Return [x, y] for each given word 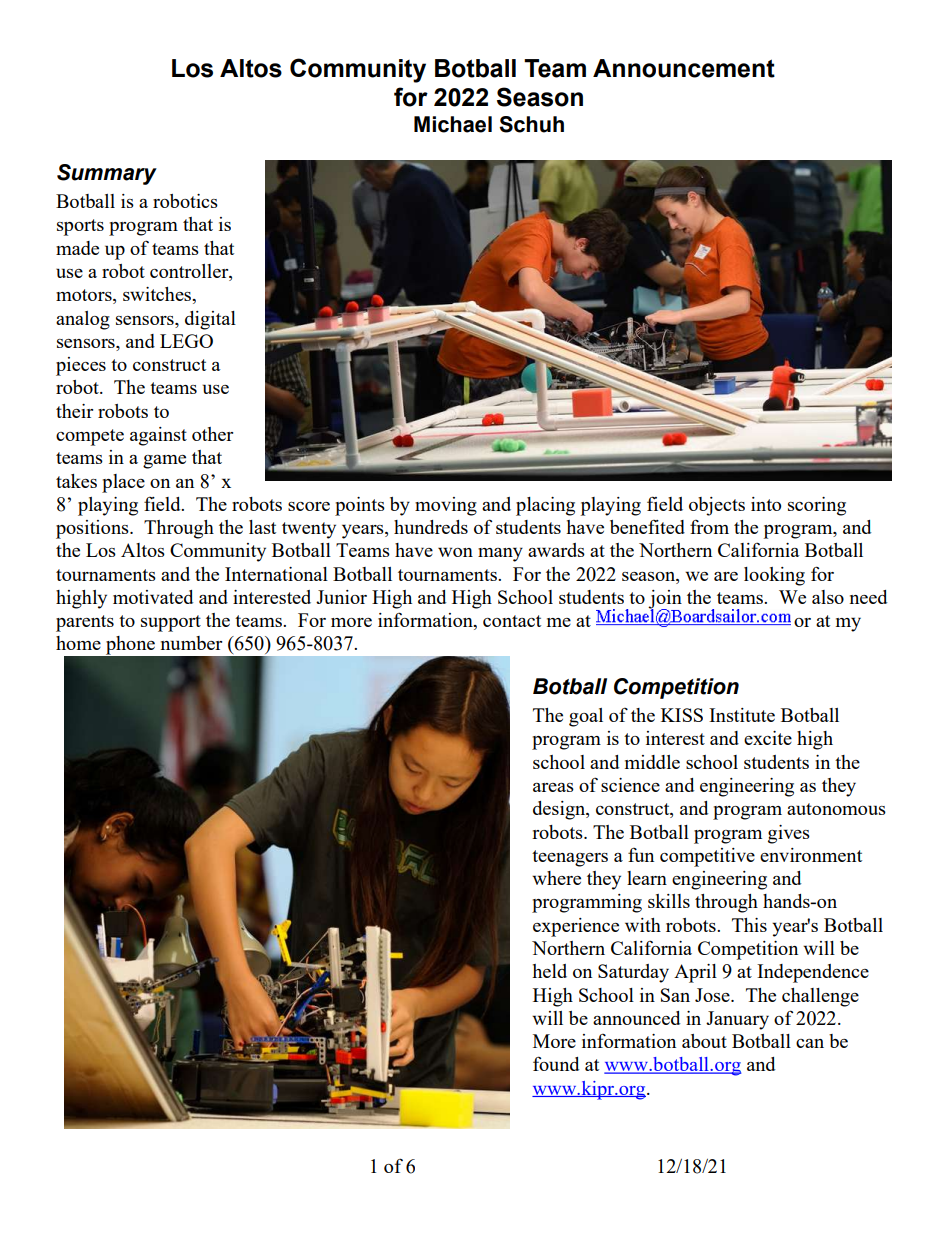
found [556, 1063]
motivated [153, 597]
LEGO [186, 341]
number [191, 643]
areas [553, 787]
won [455, 552]
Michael [453, 124]
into [766, 504]
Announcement [684, 68]
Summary [107, 174]
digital [210, 320]
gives [789, 834]
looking [774, 576]
